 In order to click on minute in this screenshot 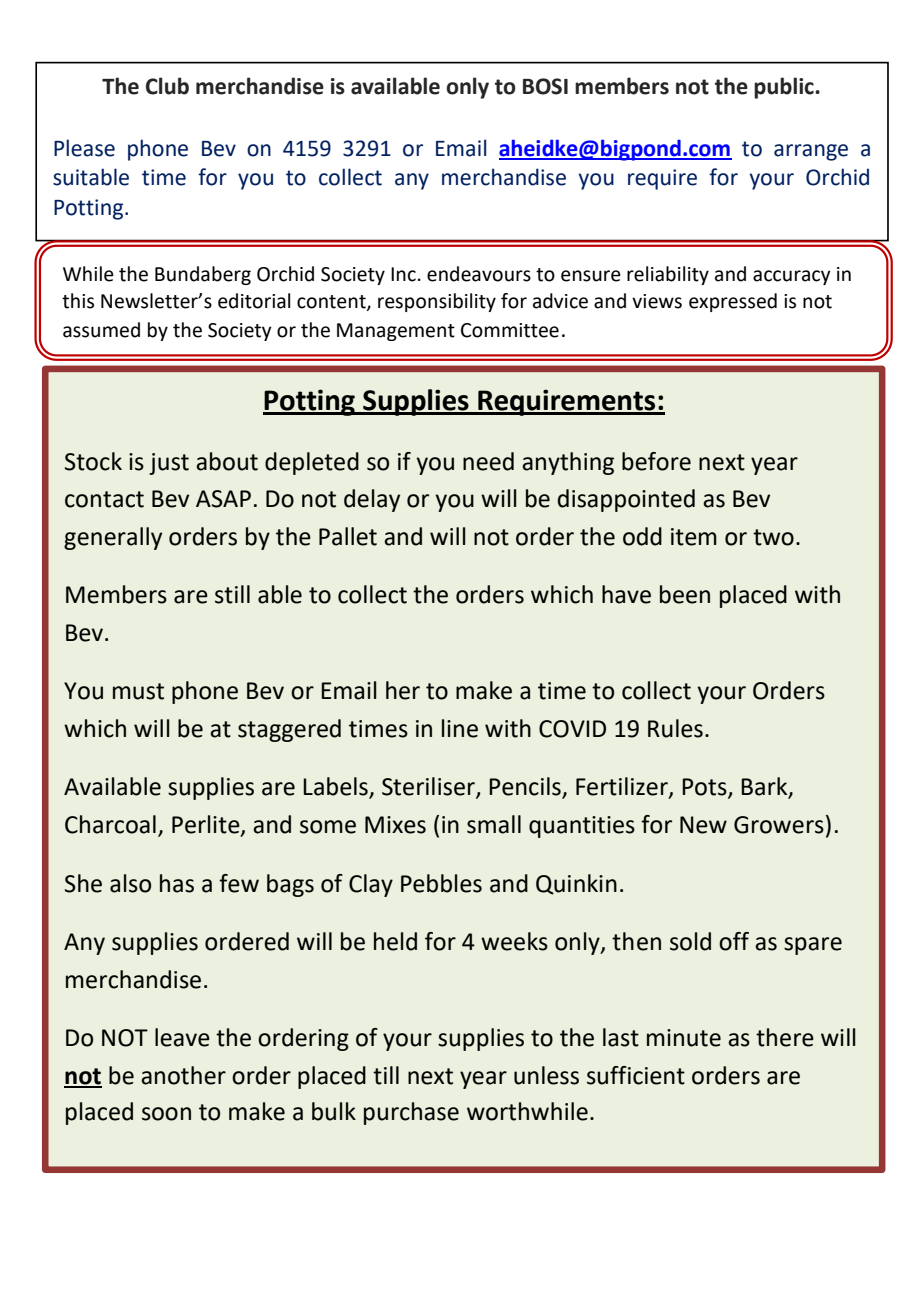, I will do `click(684, 1038)`.
